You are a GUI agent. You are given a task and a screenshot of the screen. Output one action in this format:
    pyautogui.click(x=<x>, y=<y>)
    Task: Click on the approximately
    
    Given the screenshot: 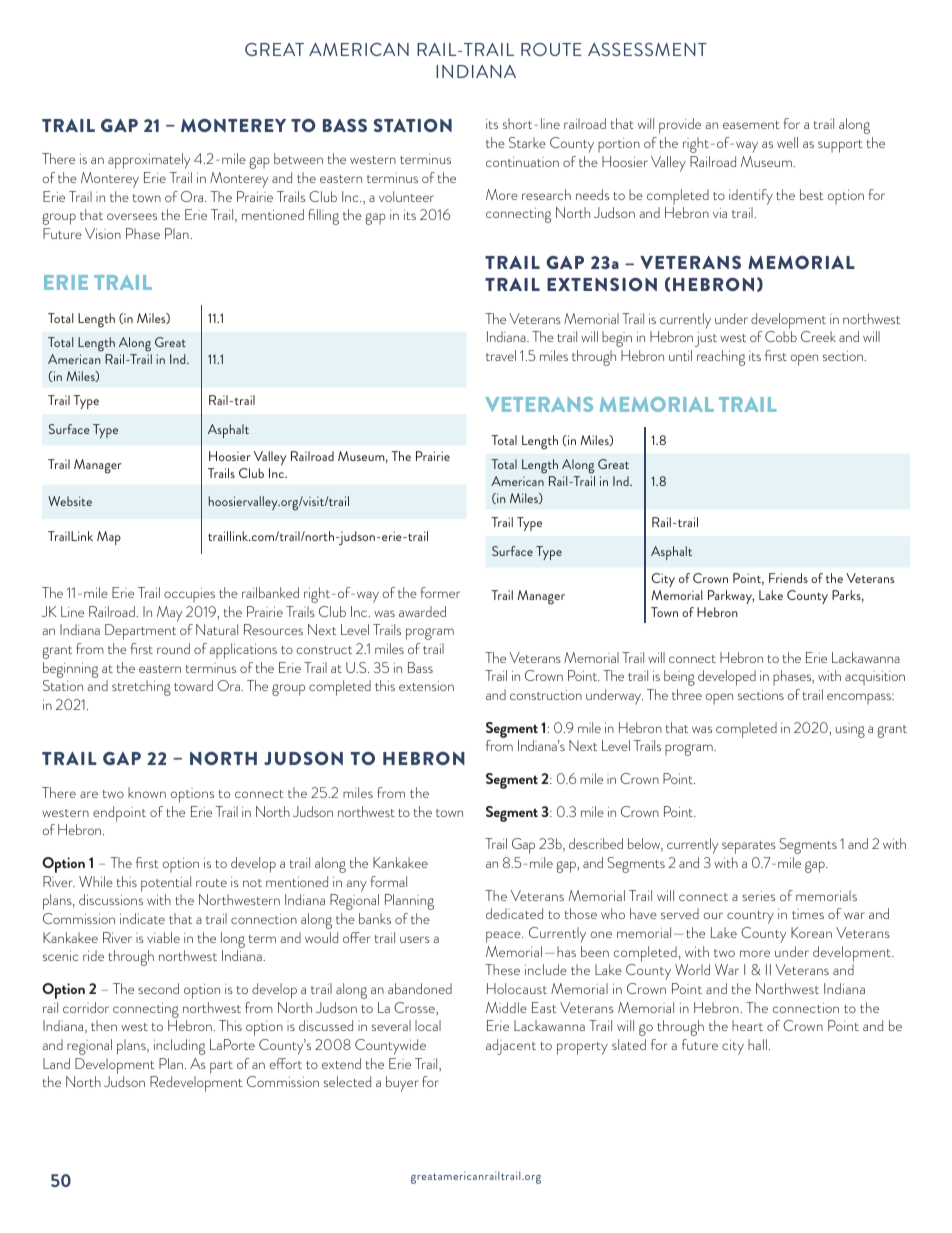 What is the action you would take?
    pyautogui.click(x=149, y=161)
